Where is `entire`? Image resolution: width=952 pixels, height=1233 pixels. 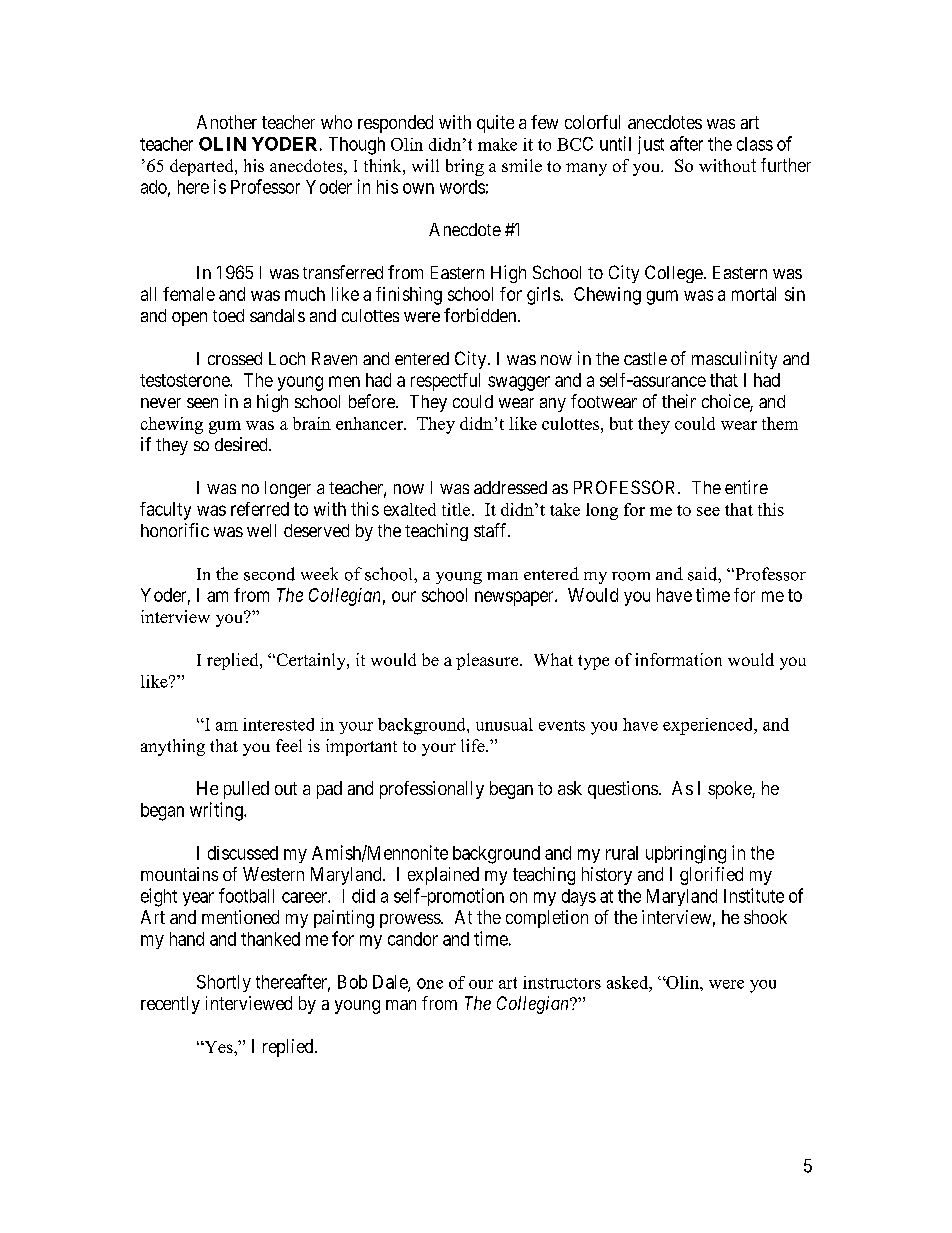
entire is located at coordinates (746, 487).
